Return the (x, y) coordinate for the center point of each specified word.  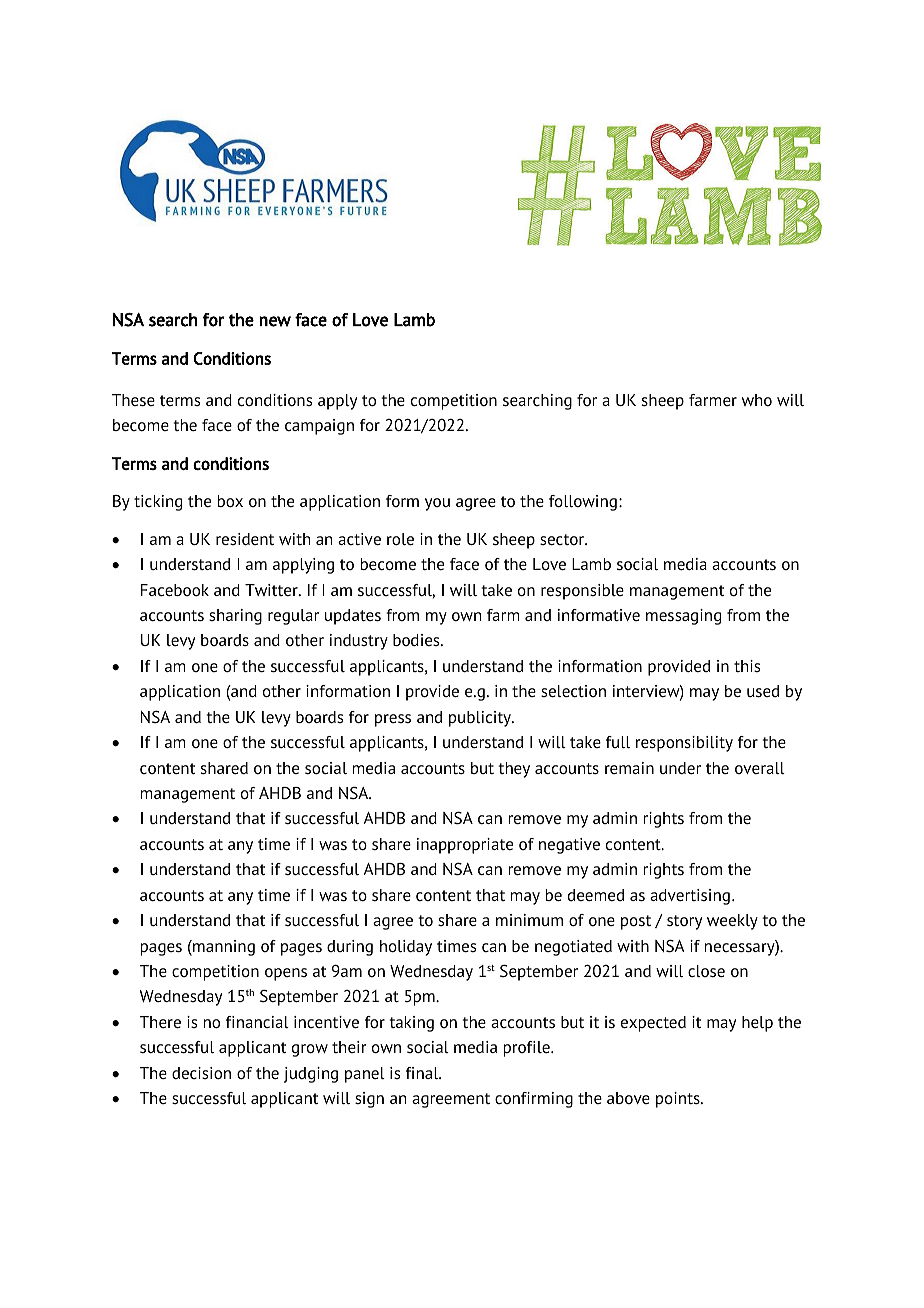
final (423, 1073)
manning (223, 948)
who (757, 400)
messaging (683, 617)
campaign (319, 427)
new (275, 321)
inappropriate (465, 846)
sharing (235, 617)
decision (201, 1073)
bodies (417, 640)
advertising (690, 897)
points (679, 1100)
